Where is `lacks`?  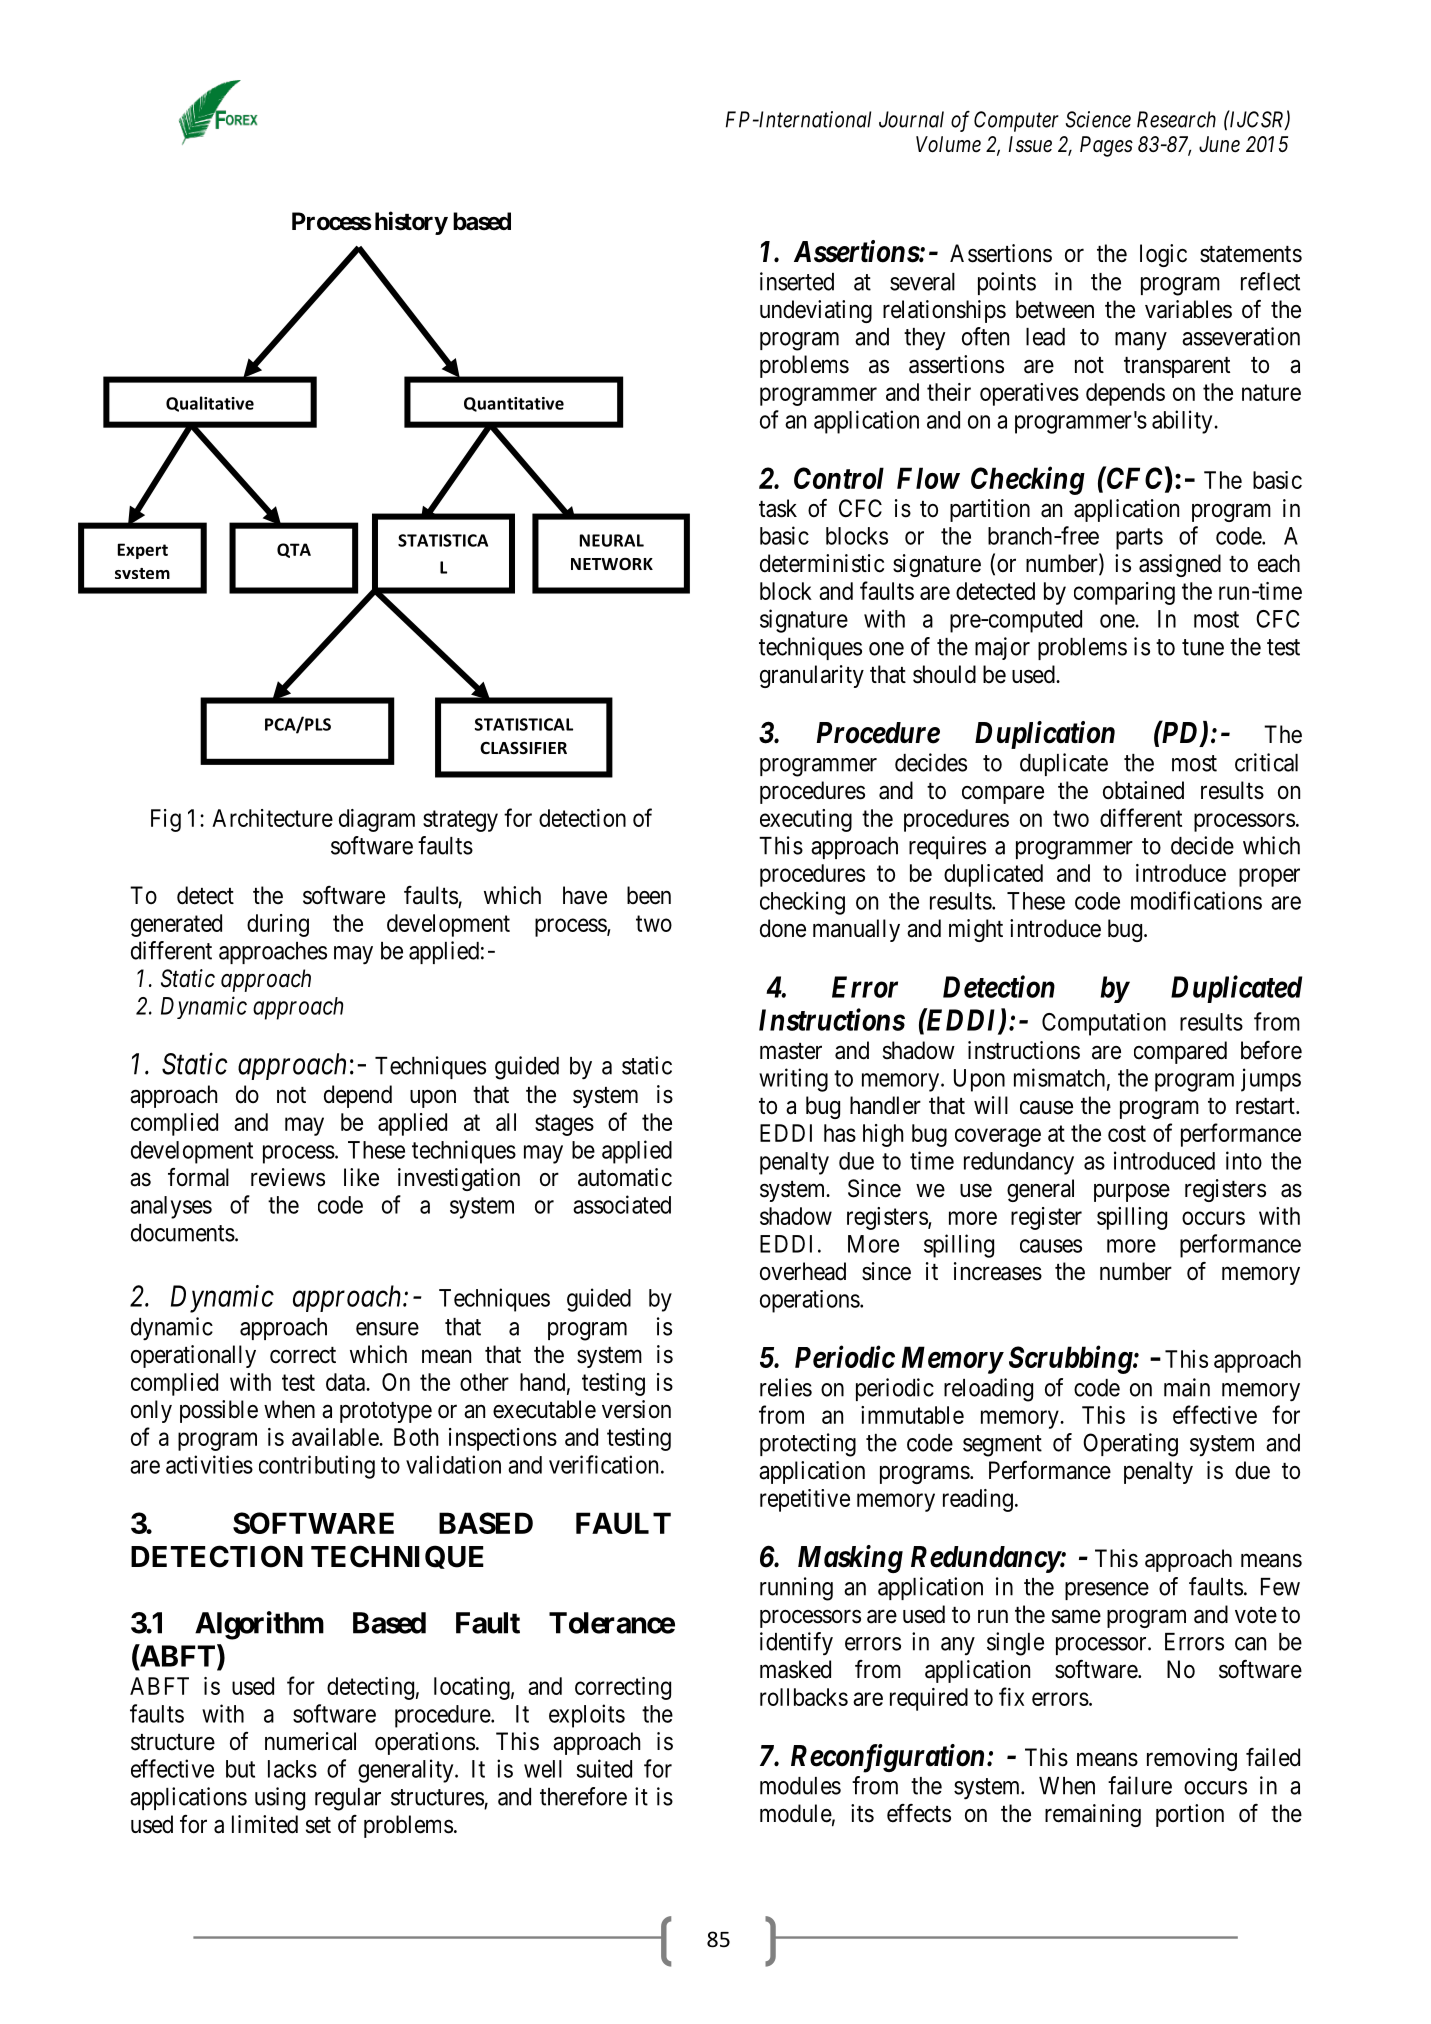 lacks is located at coordinates (292, 1769).
